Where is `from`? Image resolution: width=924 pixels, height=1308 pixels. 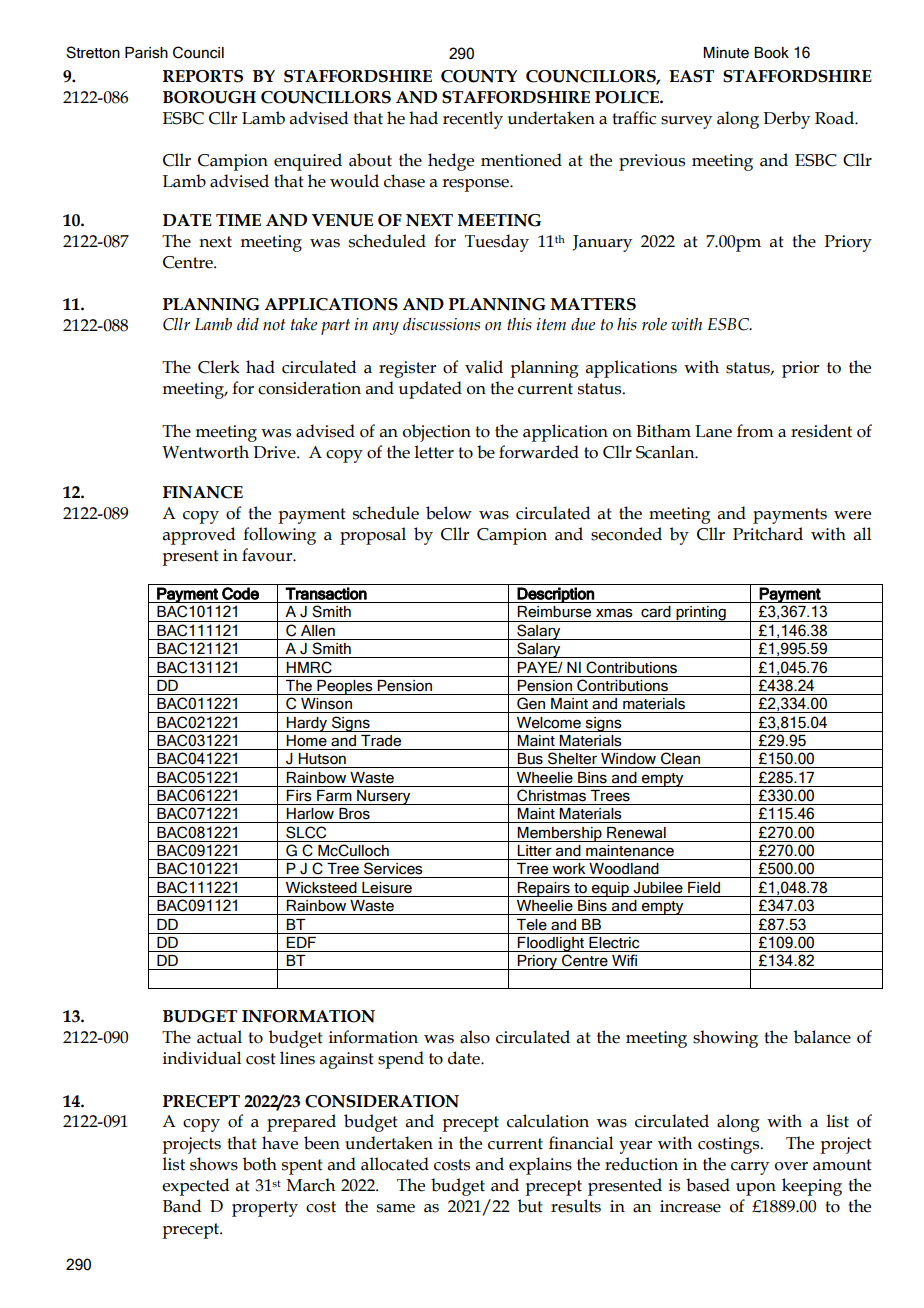
from is located at coordinates (755, 431).
